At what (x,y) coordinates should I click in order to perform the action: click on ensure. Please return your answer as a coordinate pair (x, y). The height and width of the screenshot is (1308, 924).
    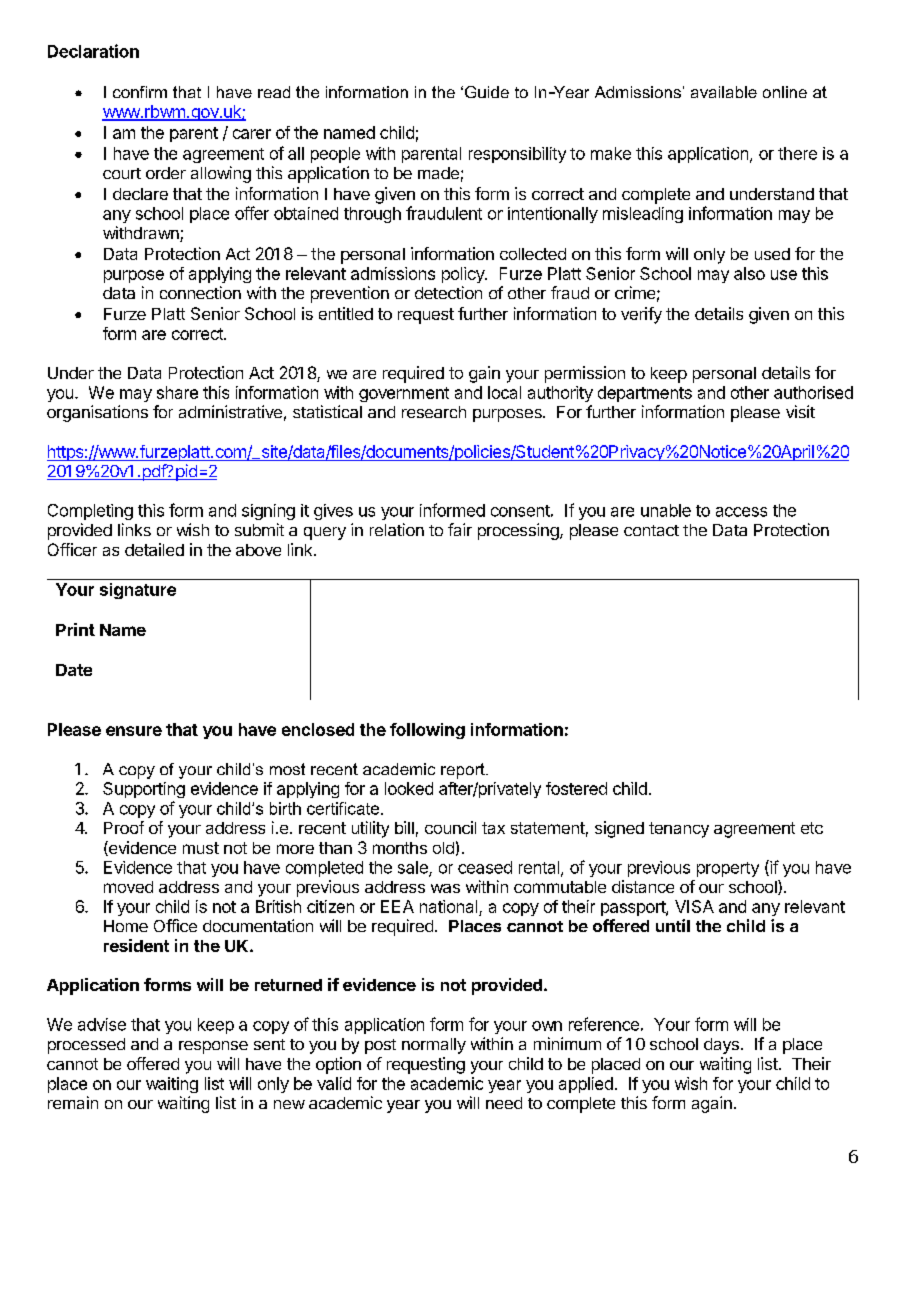
    Looking at the image, I should click on (134, 731).
